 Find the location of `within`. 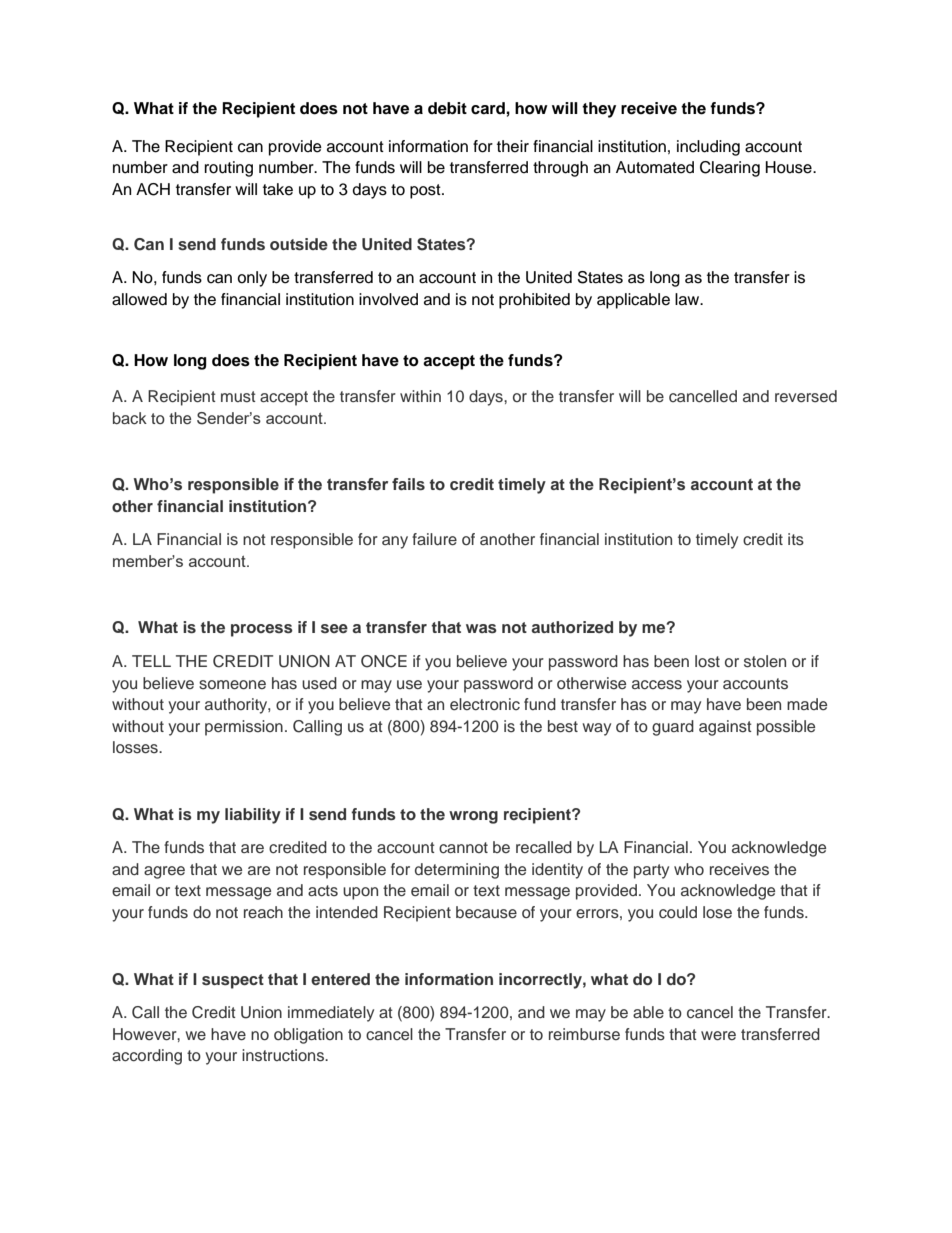

within is located at coordinates (420, 396).
